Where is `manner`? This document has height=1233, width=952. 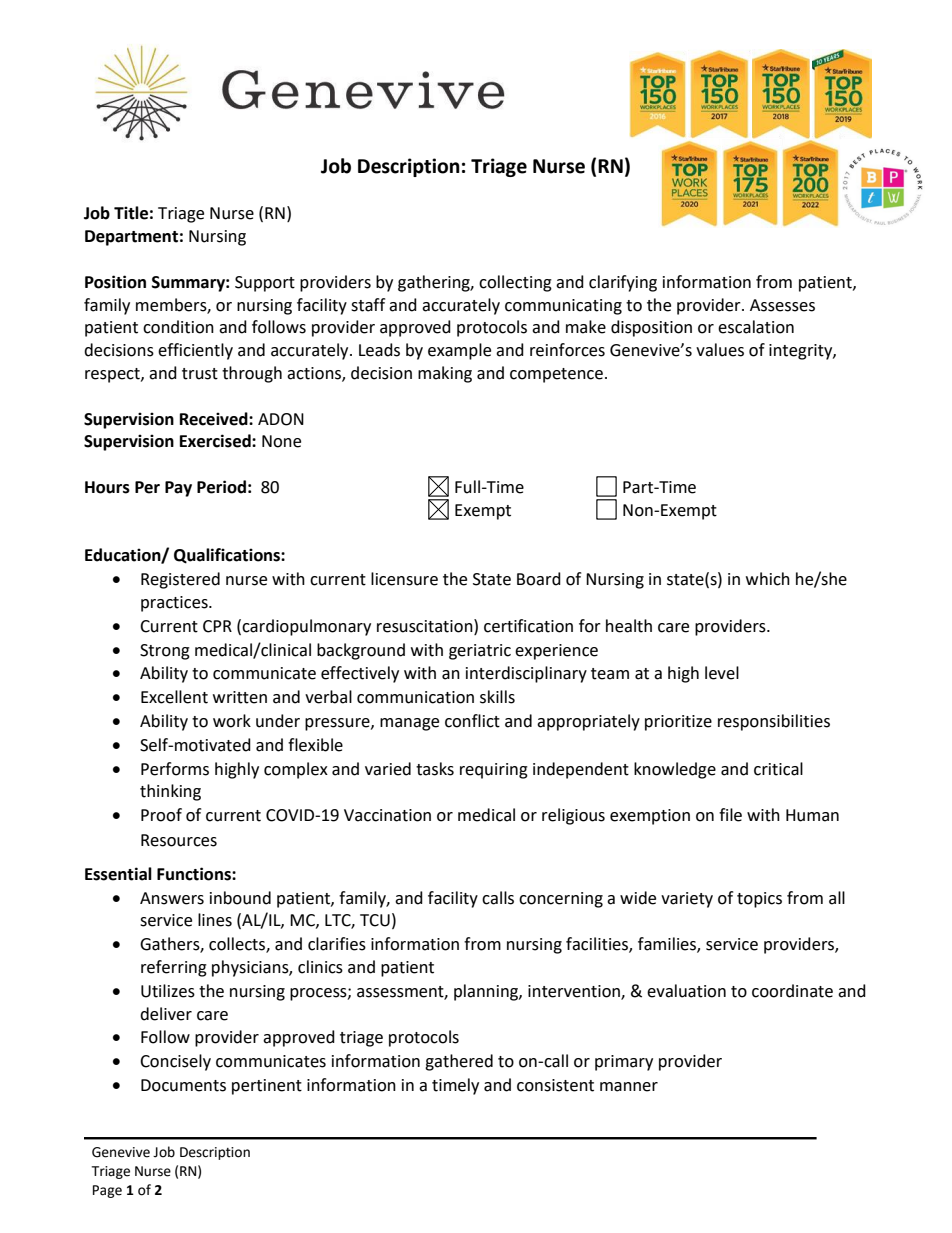
manner is located at coordinates (629, 1087).
